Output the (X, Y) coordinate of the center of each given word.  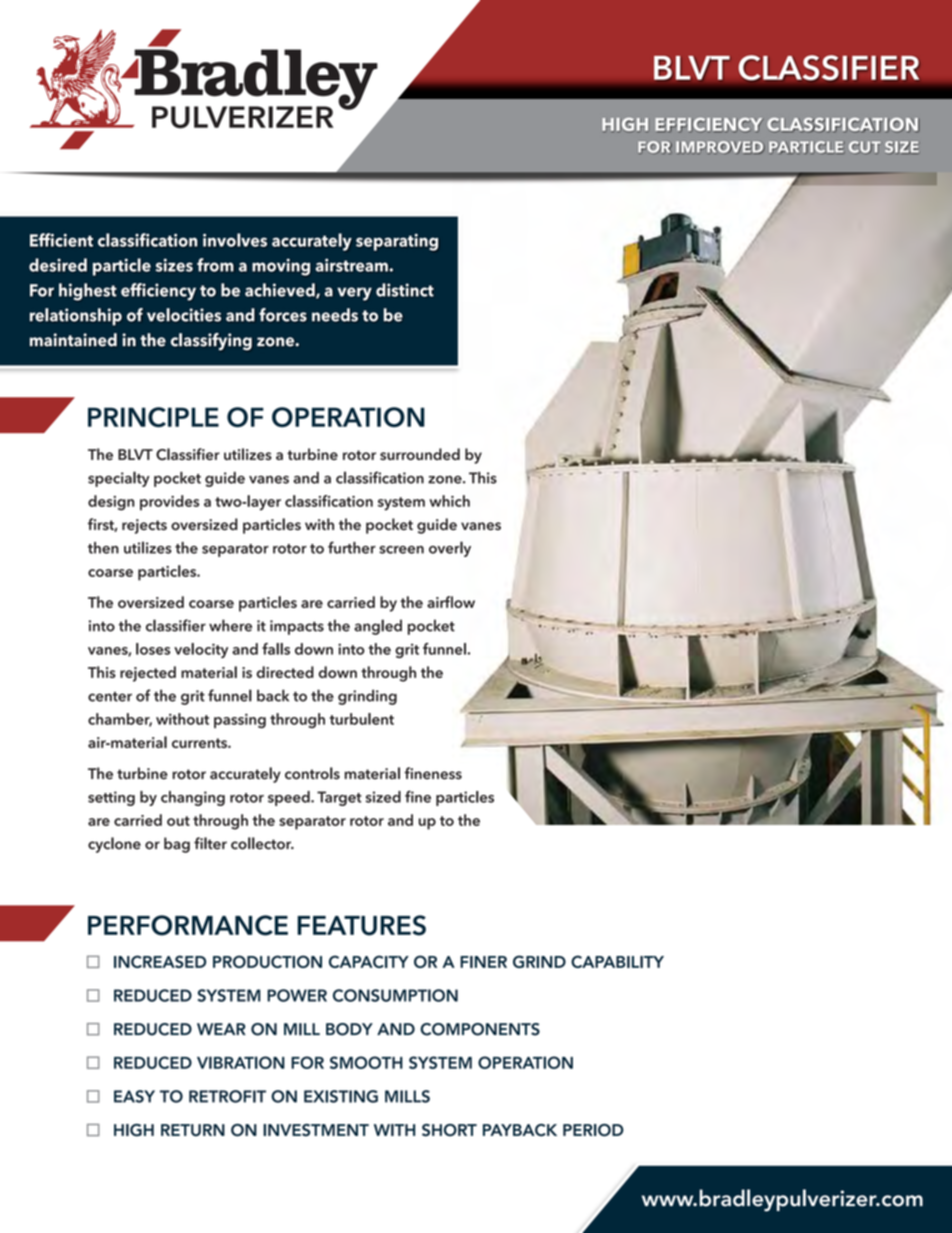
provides (169, 503)
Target (339, 798)
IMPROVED (720, 147)
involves (235, 240)
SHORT (449, 1130)
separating (397, 242)
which (450, 501)
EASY (134, 1096)
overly (450, 549)
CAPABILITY (617, 961)
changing (193, 798)
